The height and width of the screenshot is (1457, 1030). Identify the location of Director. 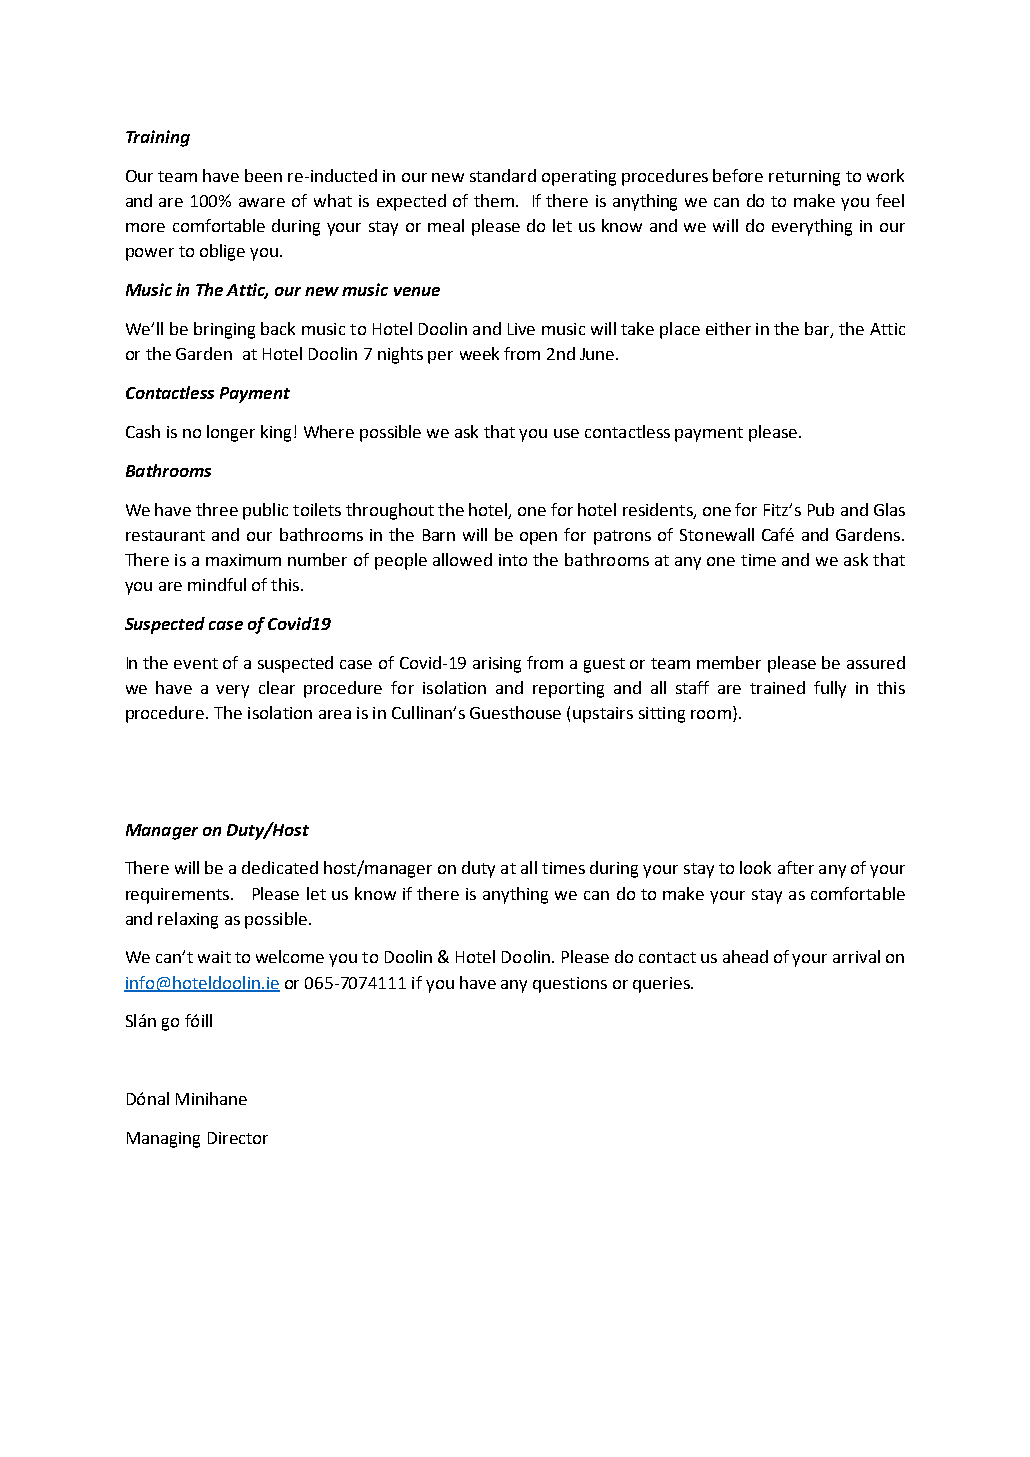
(238, 1138).
